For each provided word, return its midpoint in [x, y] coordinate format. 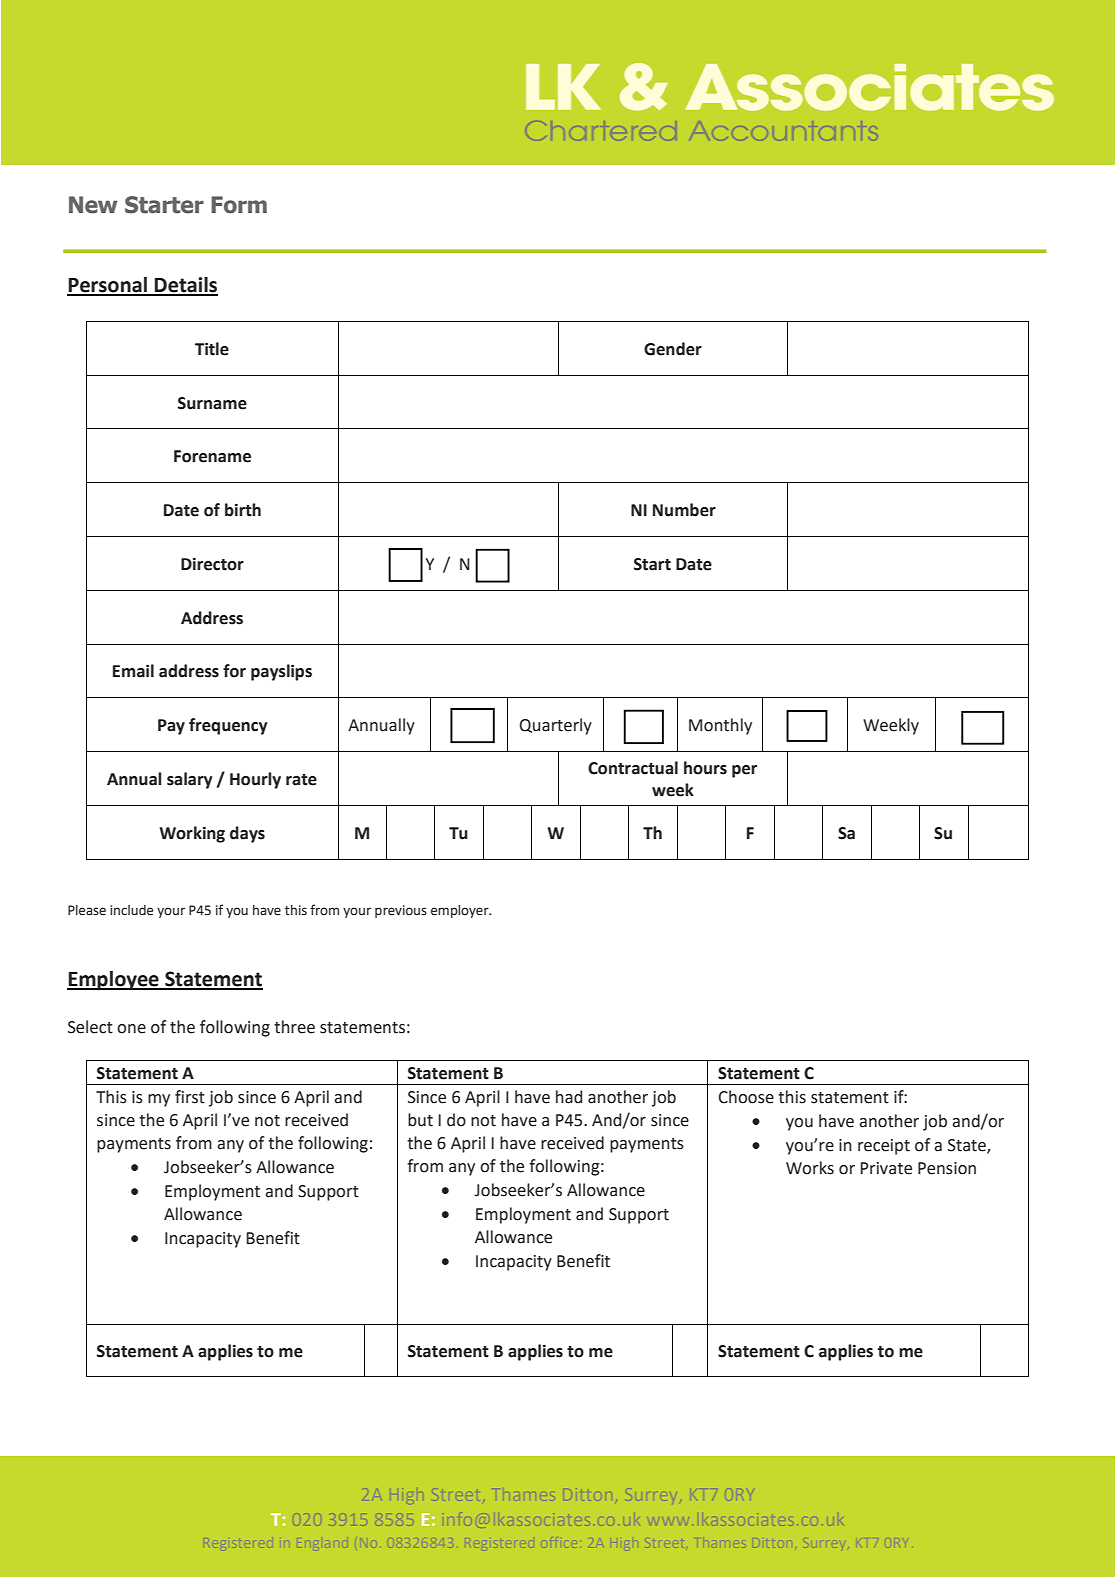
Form [239, 205]
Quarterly [556, 726]
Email [133, 671]
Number [684, 510]
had [569, 1097]
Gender [673, 349]
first [190, 1097]
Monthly [720, 726]
